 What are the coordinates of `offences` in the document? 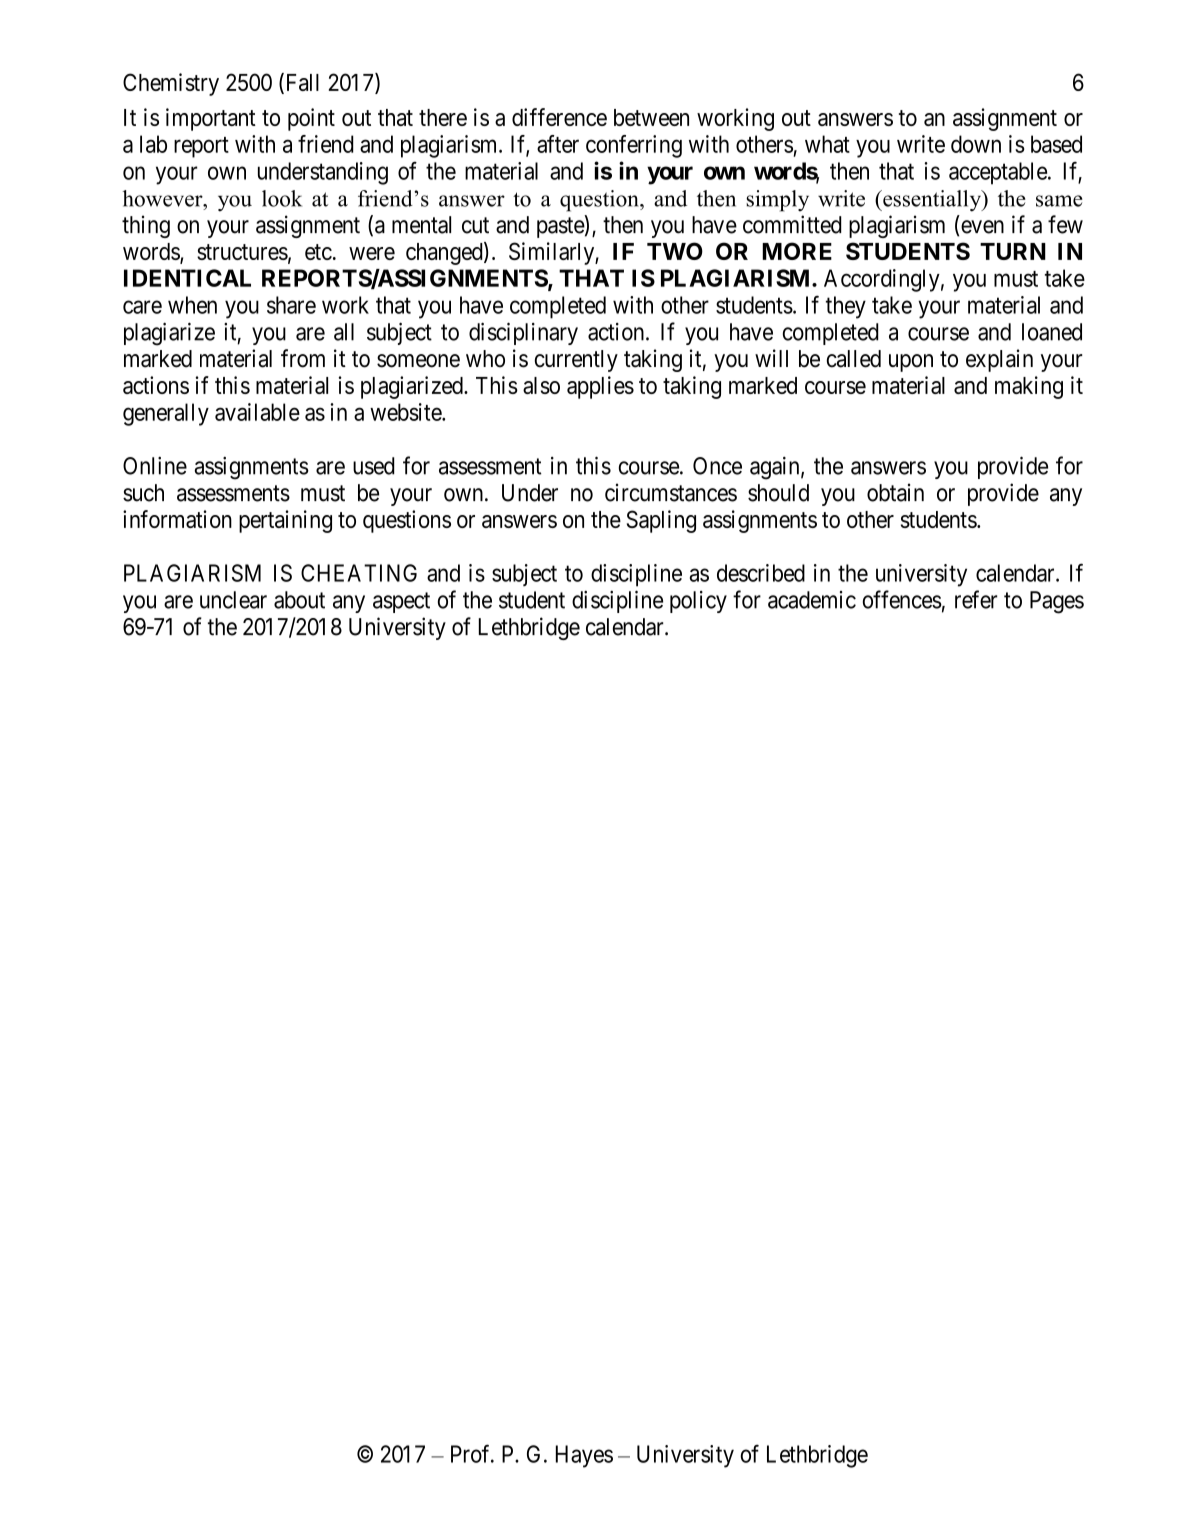 It's located at (902, 599).
